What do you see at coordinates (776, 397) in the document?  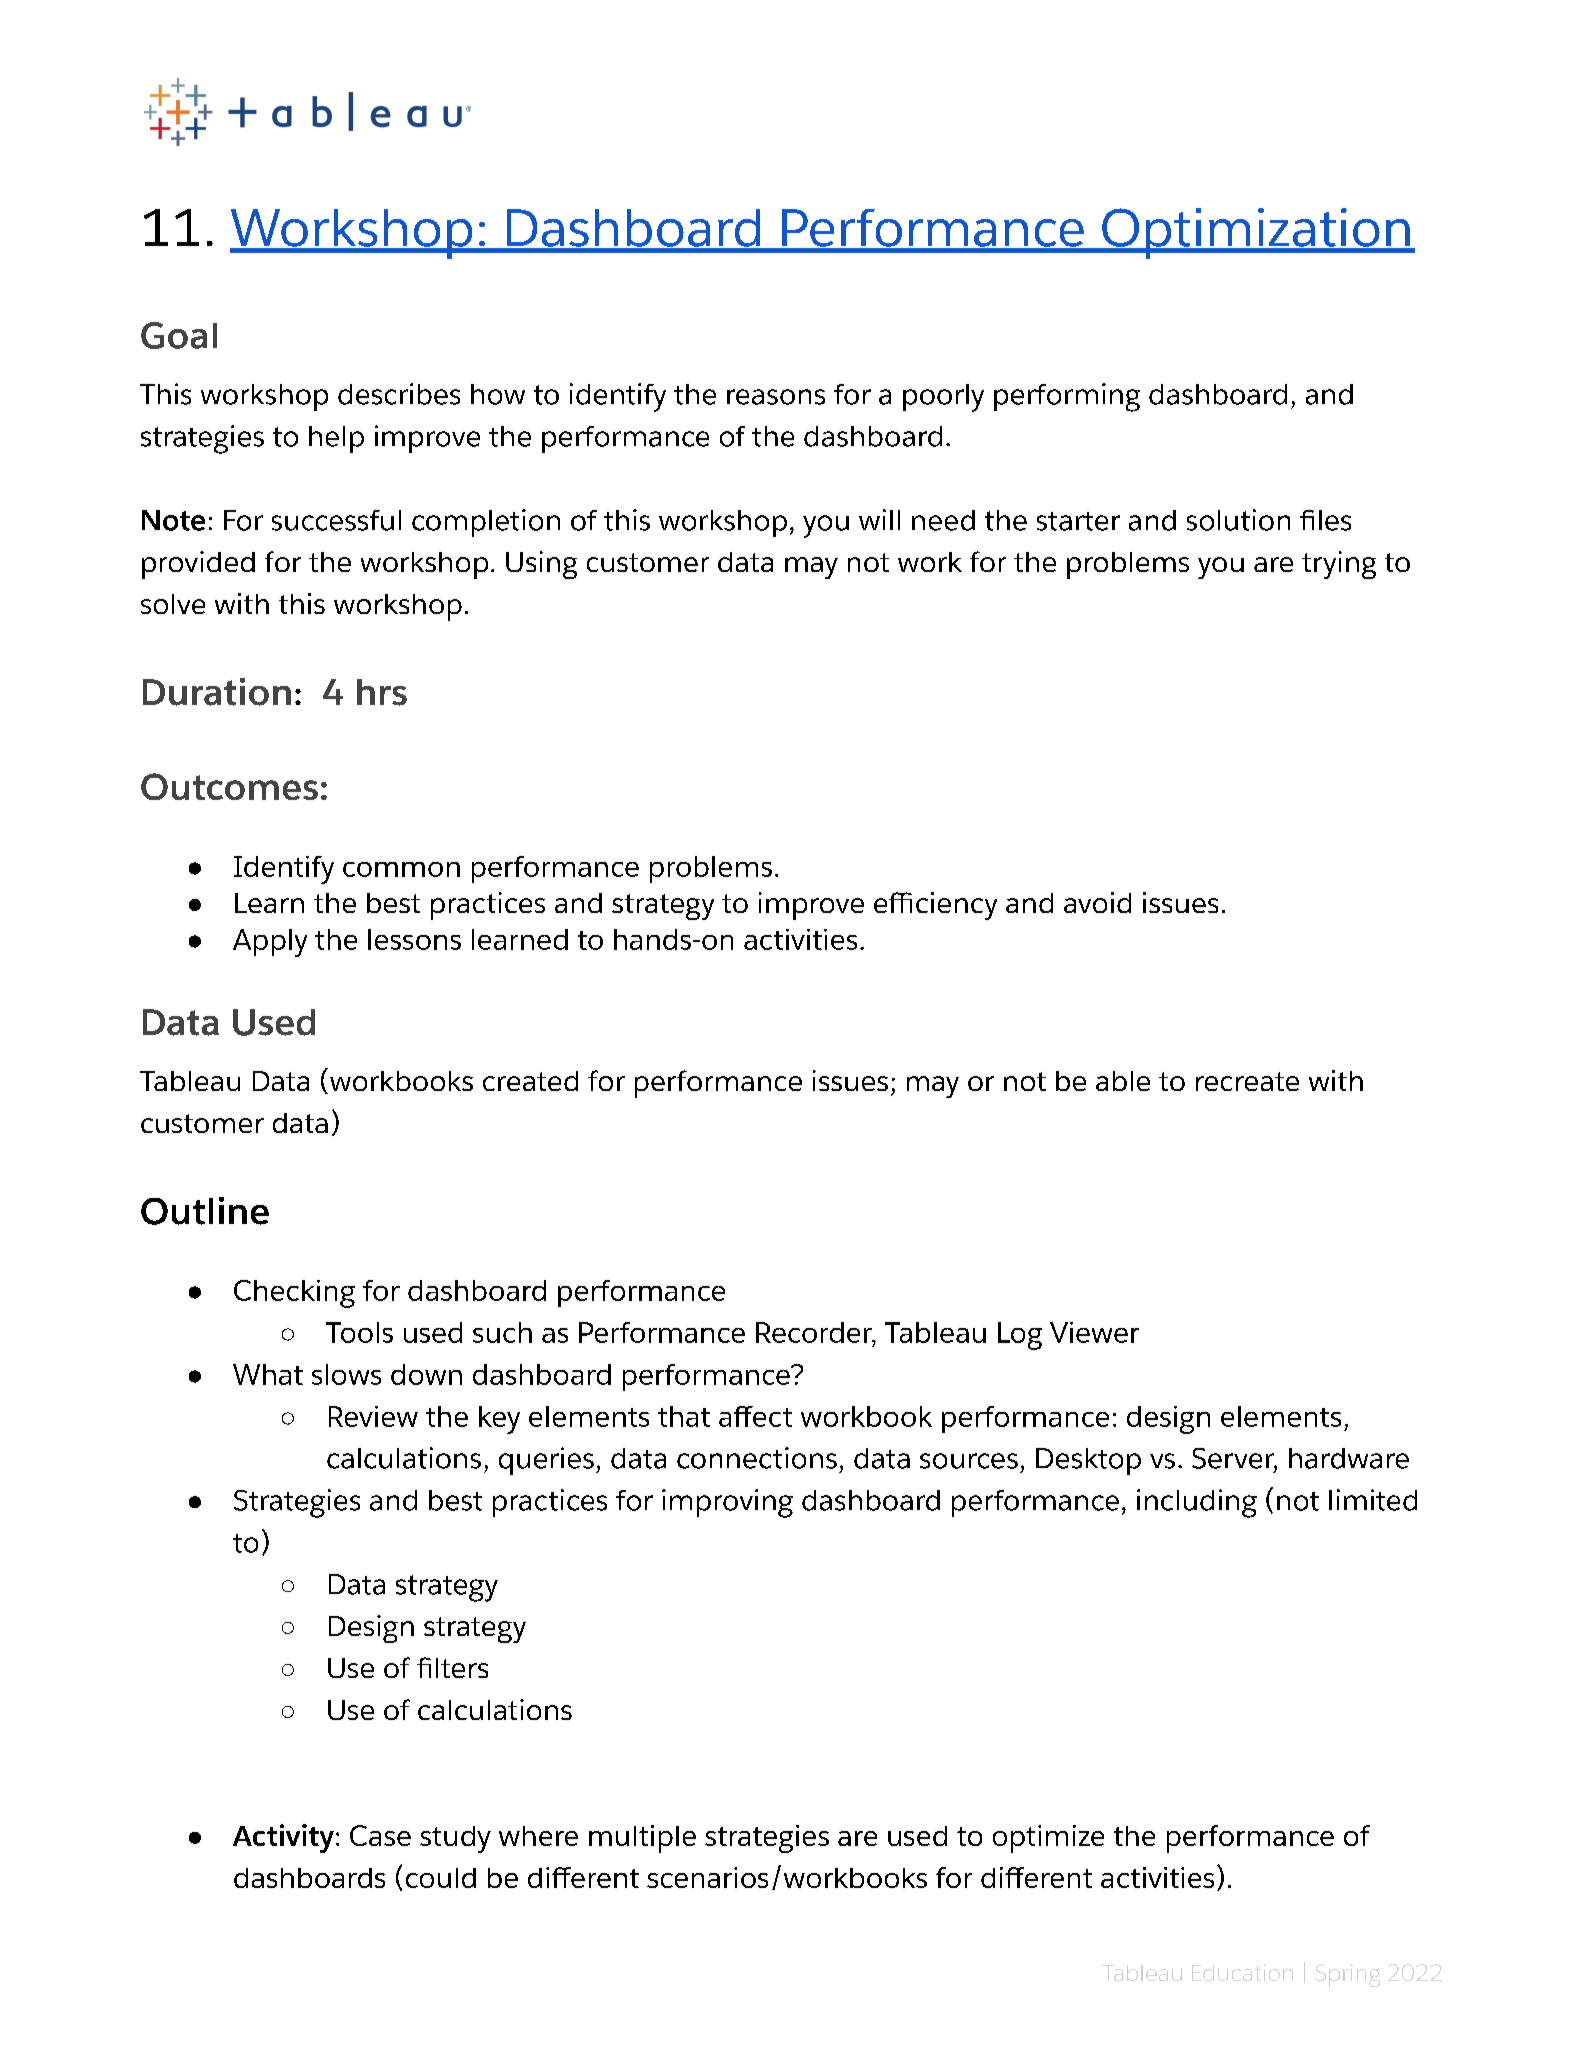 I see `reasons` at bounding box center [776, 397].
